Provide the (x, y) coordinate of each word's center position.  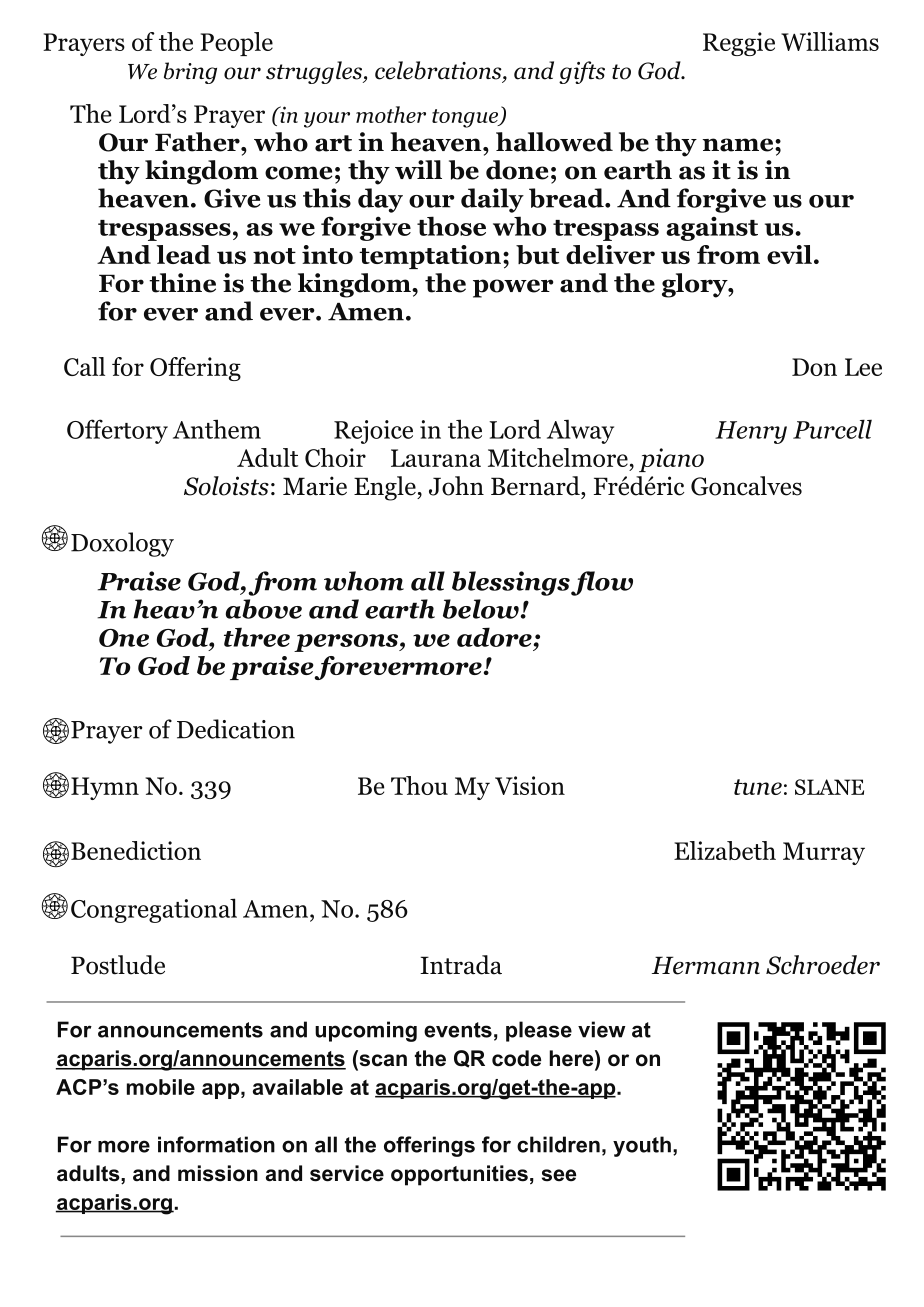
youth (642, 1146)
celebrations (438, 70)
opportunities (459, 1175)
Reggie (739, 44)
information (216, 1144)
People (236, 44)
